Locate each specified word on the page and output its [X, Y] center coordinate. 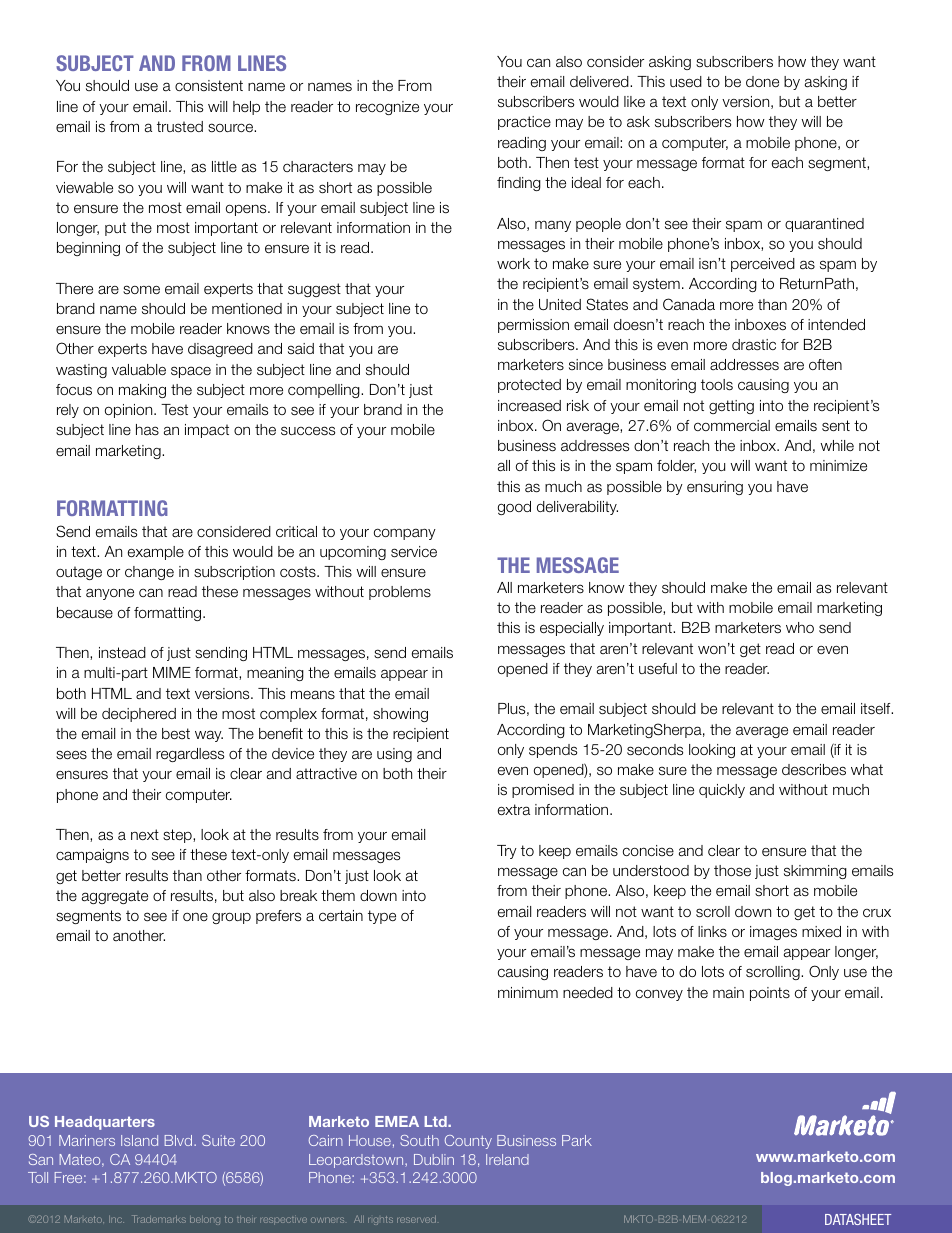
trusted [180, 127]
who [800, 627]
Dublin [434, 1159]
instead [122, 653]
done [762, 81]
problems [400, 593]
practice [524, 123]
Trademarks [159, 1219]
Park [577, 1140]
